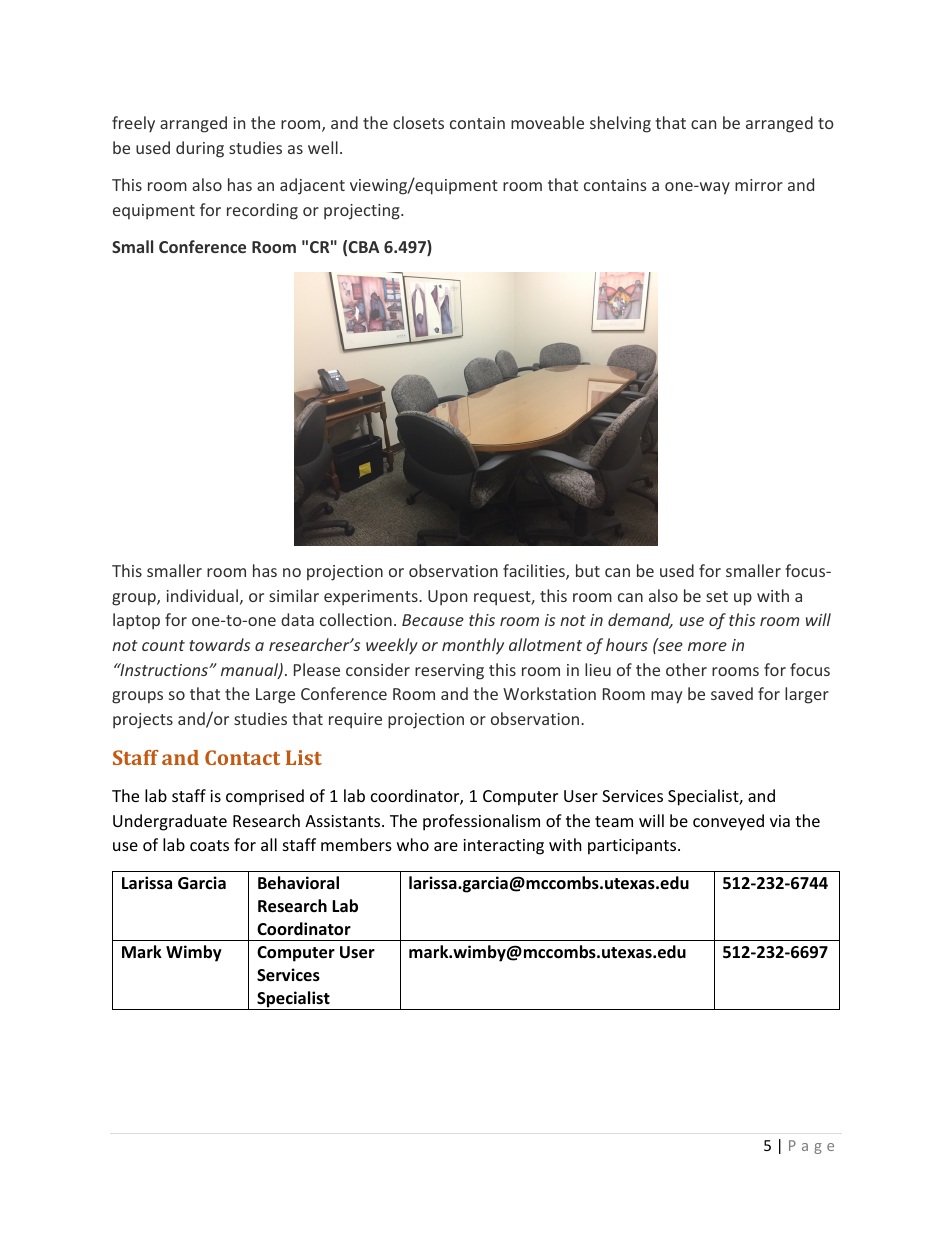  Describe the element at coordinates (473, 646) in the screenshot. I see `monthly` at that location.
